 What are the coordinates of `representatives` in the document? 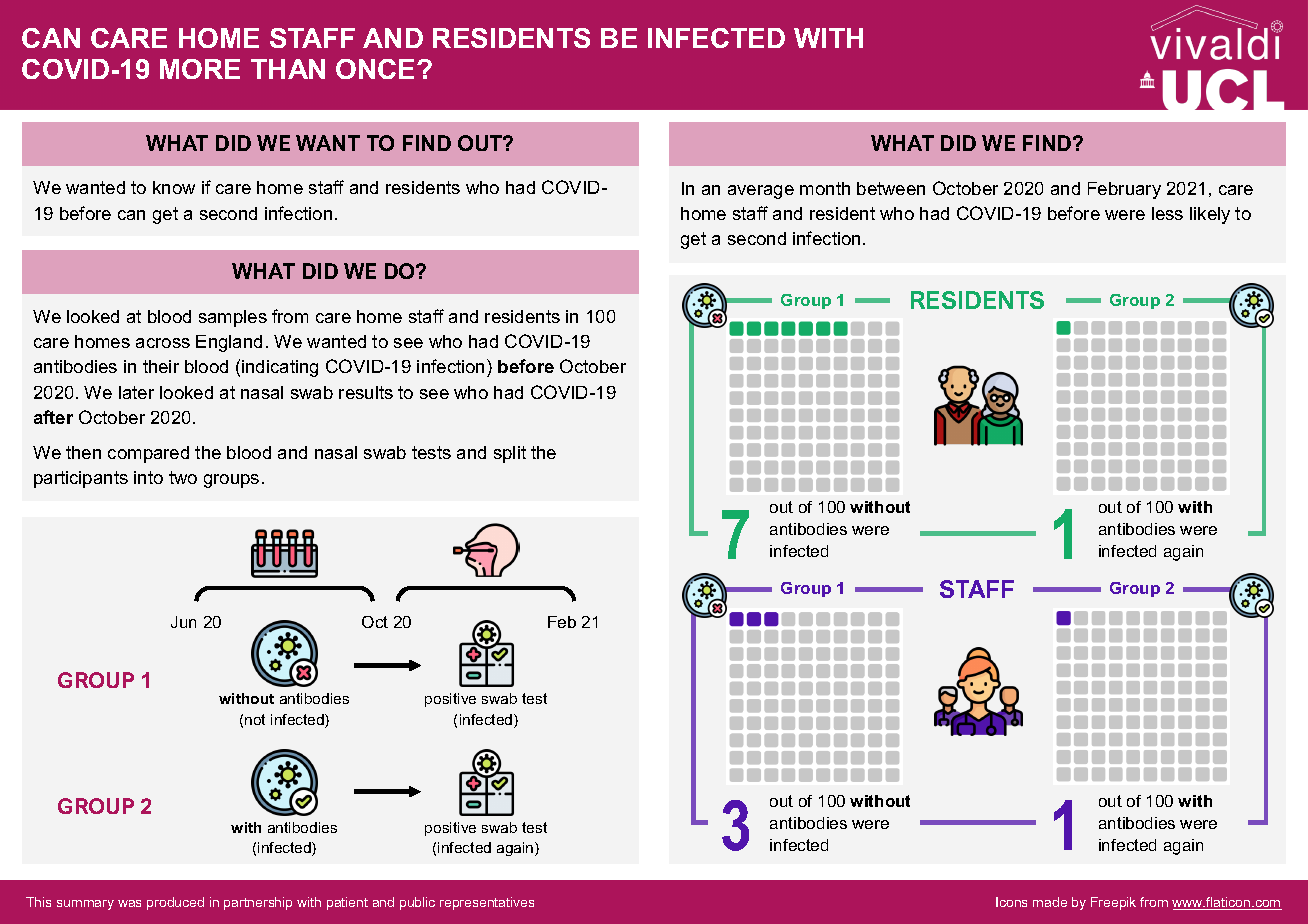 It's located at (487, 903).
